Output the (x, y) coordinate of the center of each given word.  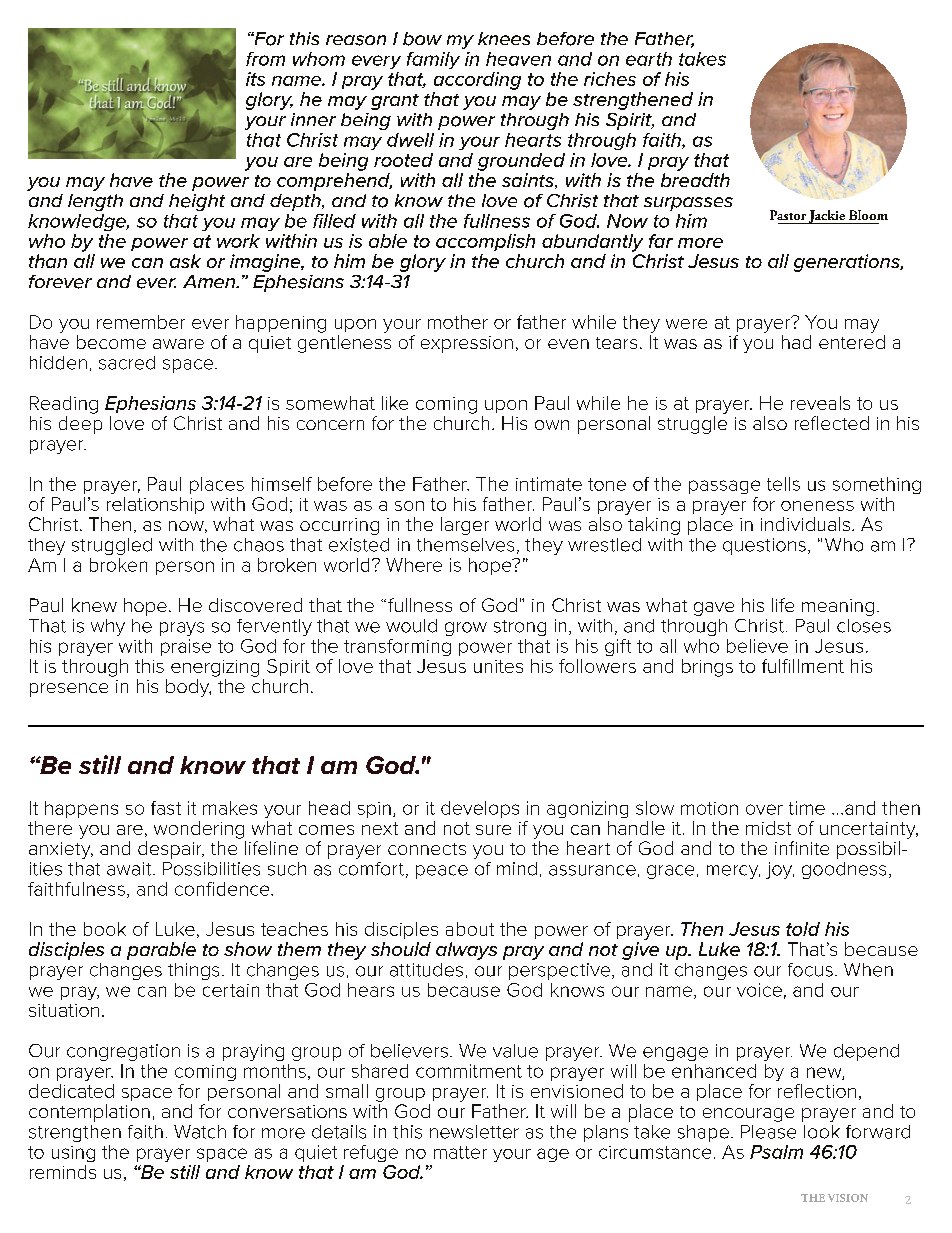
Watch (200, 1132)
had (796, 342)
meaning (838, 607)
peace (442, 872)
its (255, 79)
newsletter (474, 1132)
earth (649, 59)
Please (768, 1132)
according (477, 81)
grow (466, 629)
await (130, 869)
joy (780, 870)
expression (467, 344)
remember (141, 322)
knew (94, 605)
